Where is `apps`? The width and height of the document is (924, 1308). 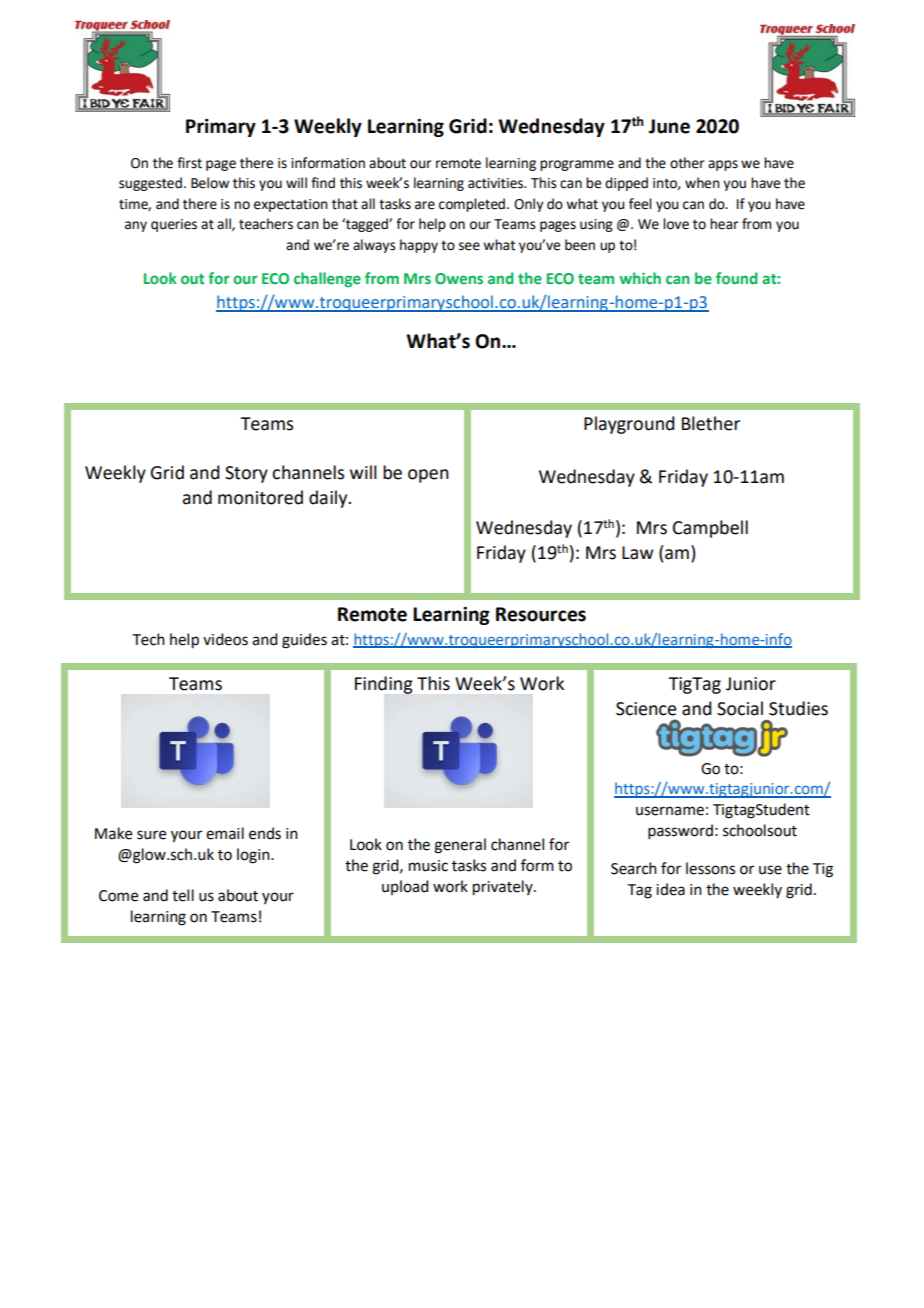 apps is located at coordinates (723, 165).
